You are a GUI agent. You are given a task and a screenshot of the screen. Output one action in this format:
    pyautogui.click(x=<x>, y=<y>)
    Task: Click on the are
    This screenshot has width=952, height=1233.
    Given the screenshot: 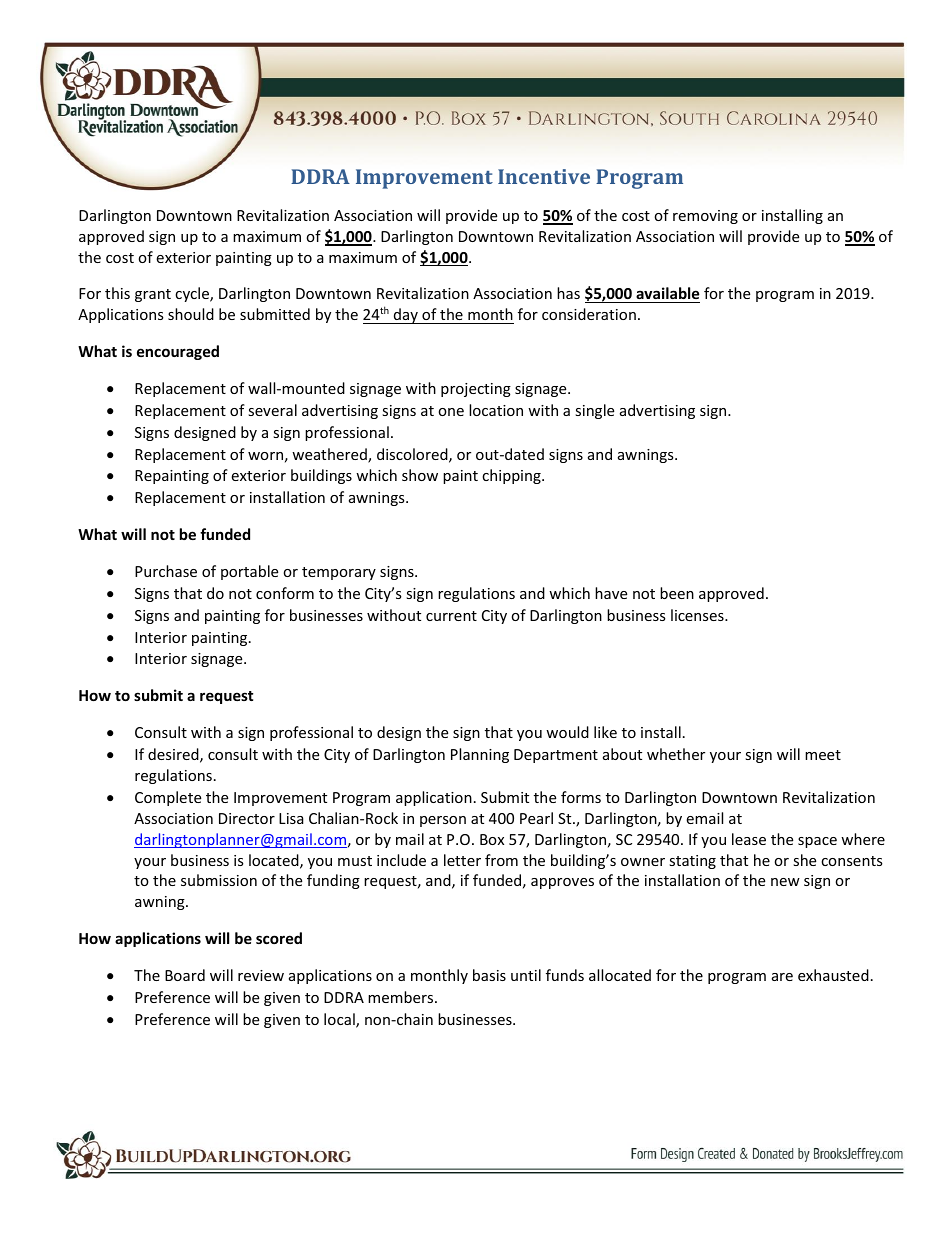 What is the action you would take?
    pyautogui.click(x=782, y=977)
